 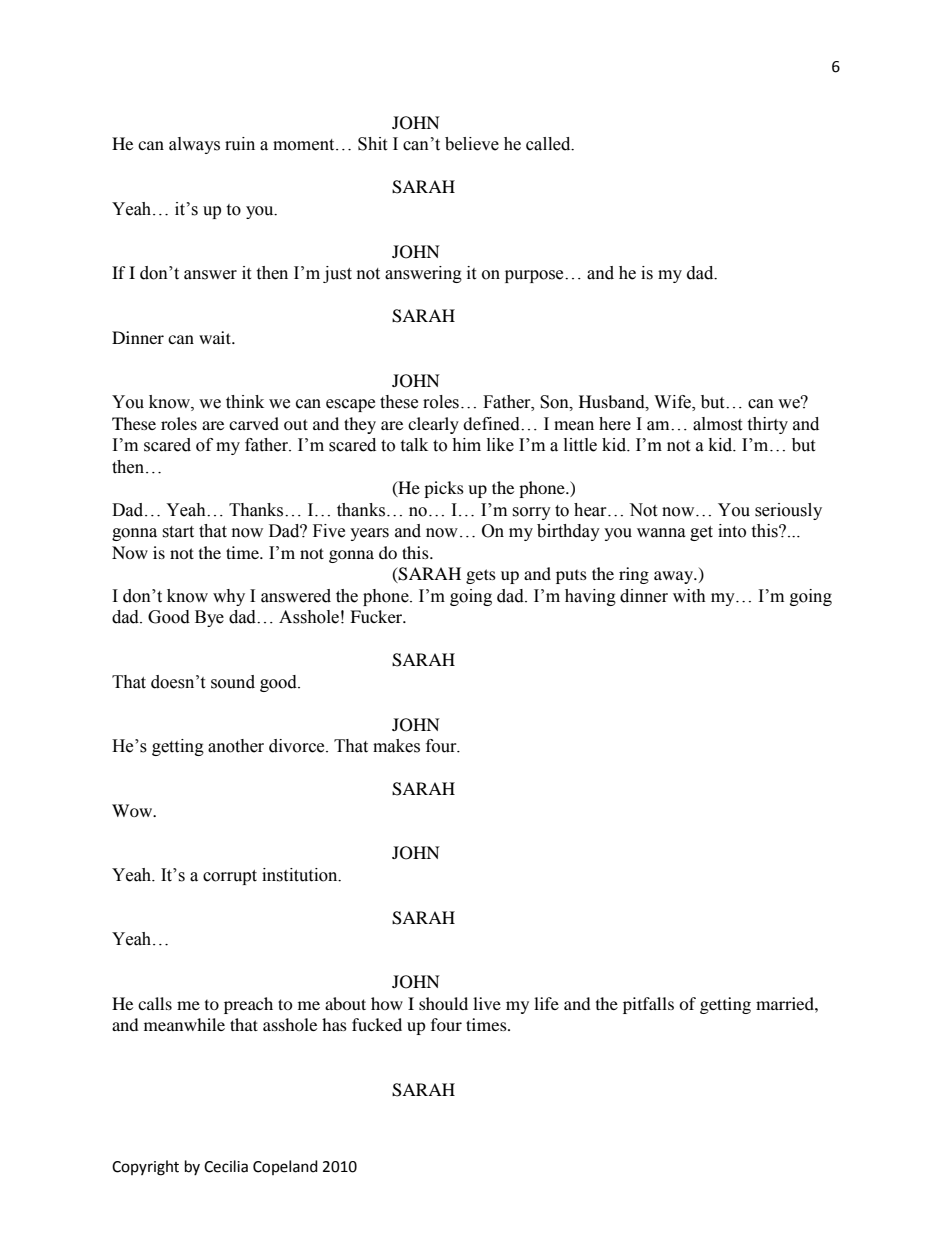 I want to click on makes, so click(x=396, y=746).
